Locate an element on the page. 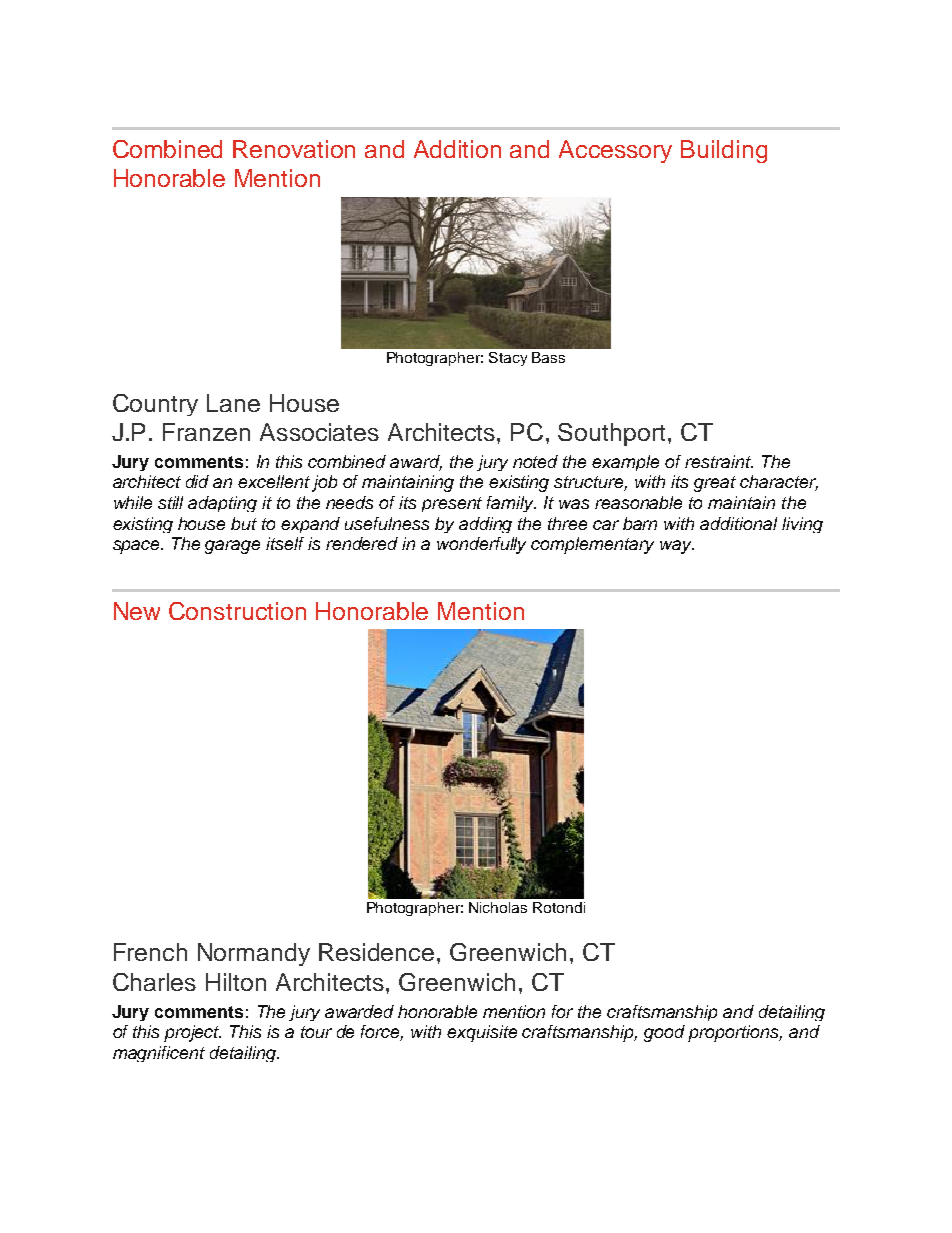  noted is located at coordinates (535, 461).
